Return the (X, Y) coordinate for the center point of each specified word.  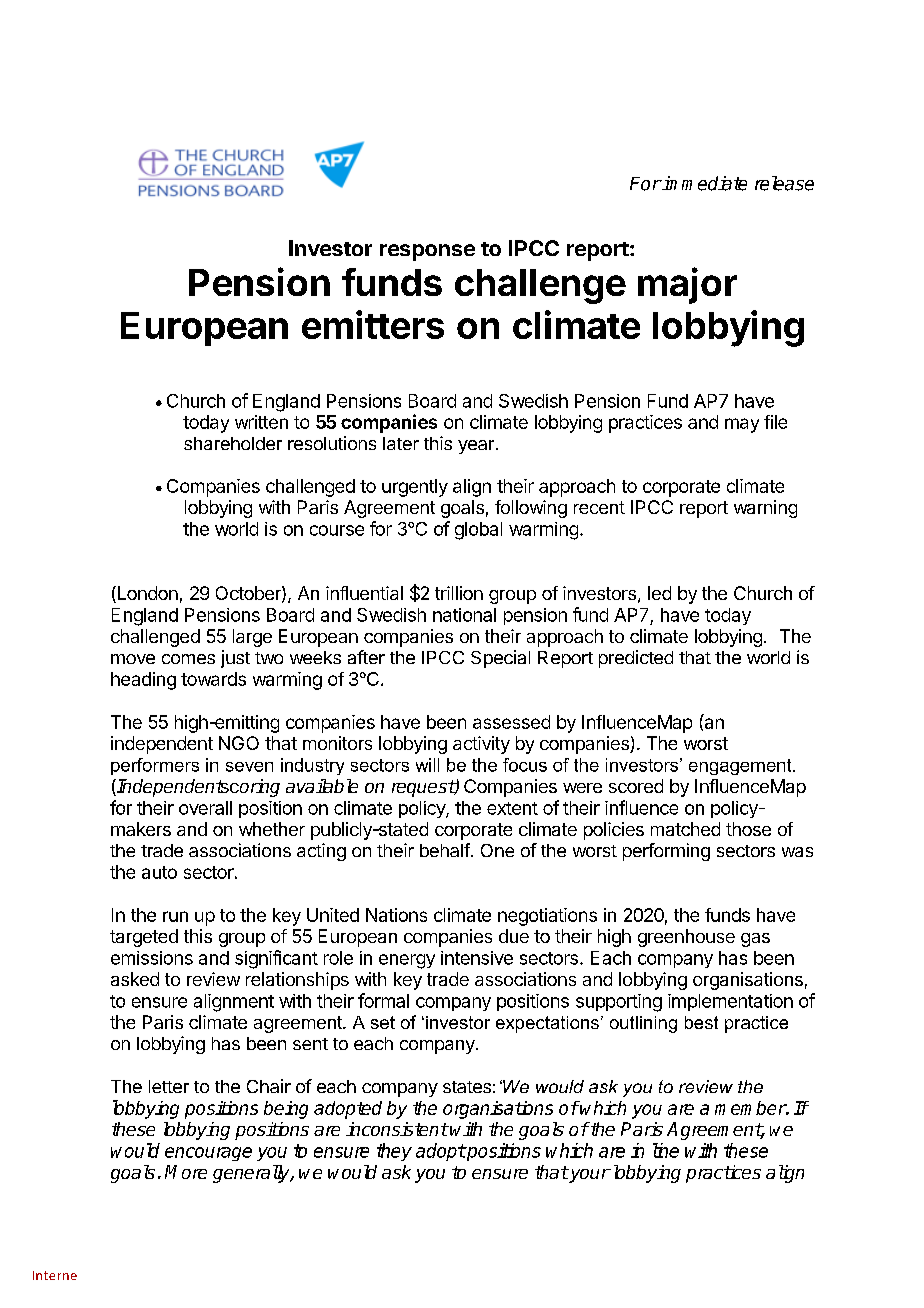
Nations (396, 915)
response (427, 252)
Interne (55, 1275)
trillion (459, 593)
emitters (373, 324)
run (175, 916)
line (666, 1150)
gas (755, 940)
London (146, 594)
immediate (704, 183)
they (394, 1152)
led (659, 593)
